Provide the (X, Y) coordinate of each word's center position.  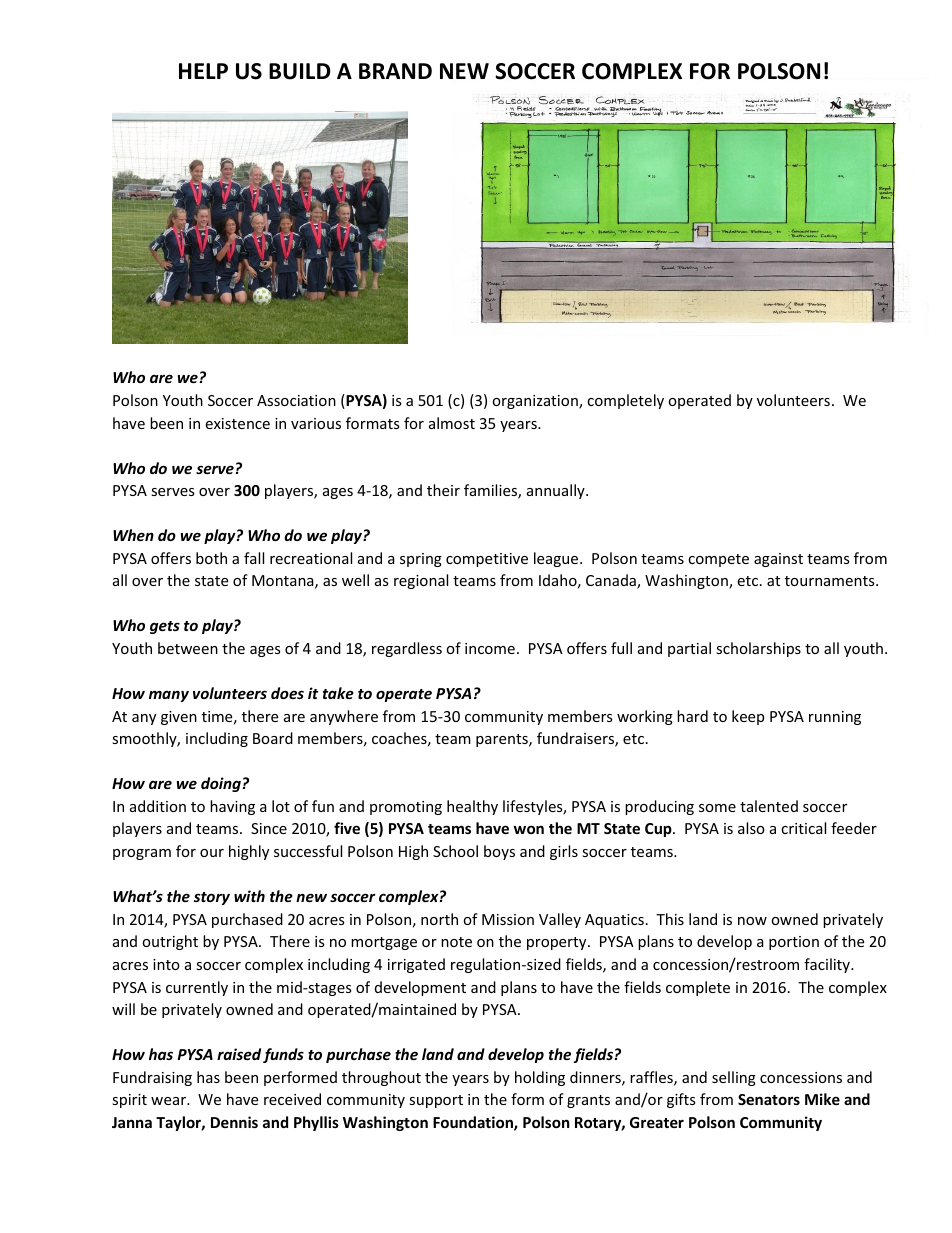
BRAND (395, 71)
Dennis (234, 1122)
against (778, 560)
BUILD (300, 71)
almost (452, 423)
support (436, 1101)
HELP (203, 71)
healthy (472, 807)
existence (237, 423)
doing (221, 784)
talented (769, 806)
